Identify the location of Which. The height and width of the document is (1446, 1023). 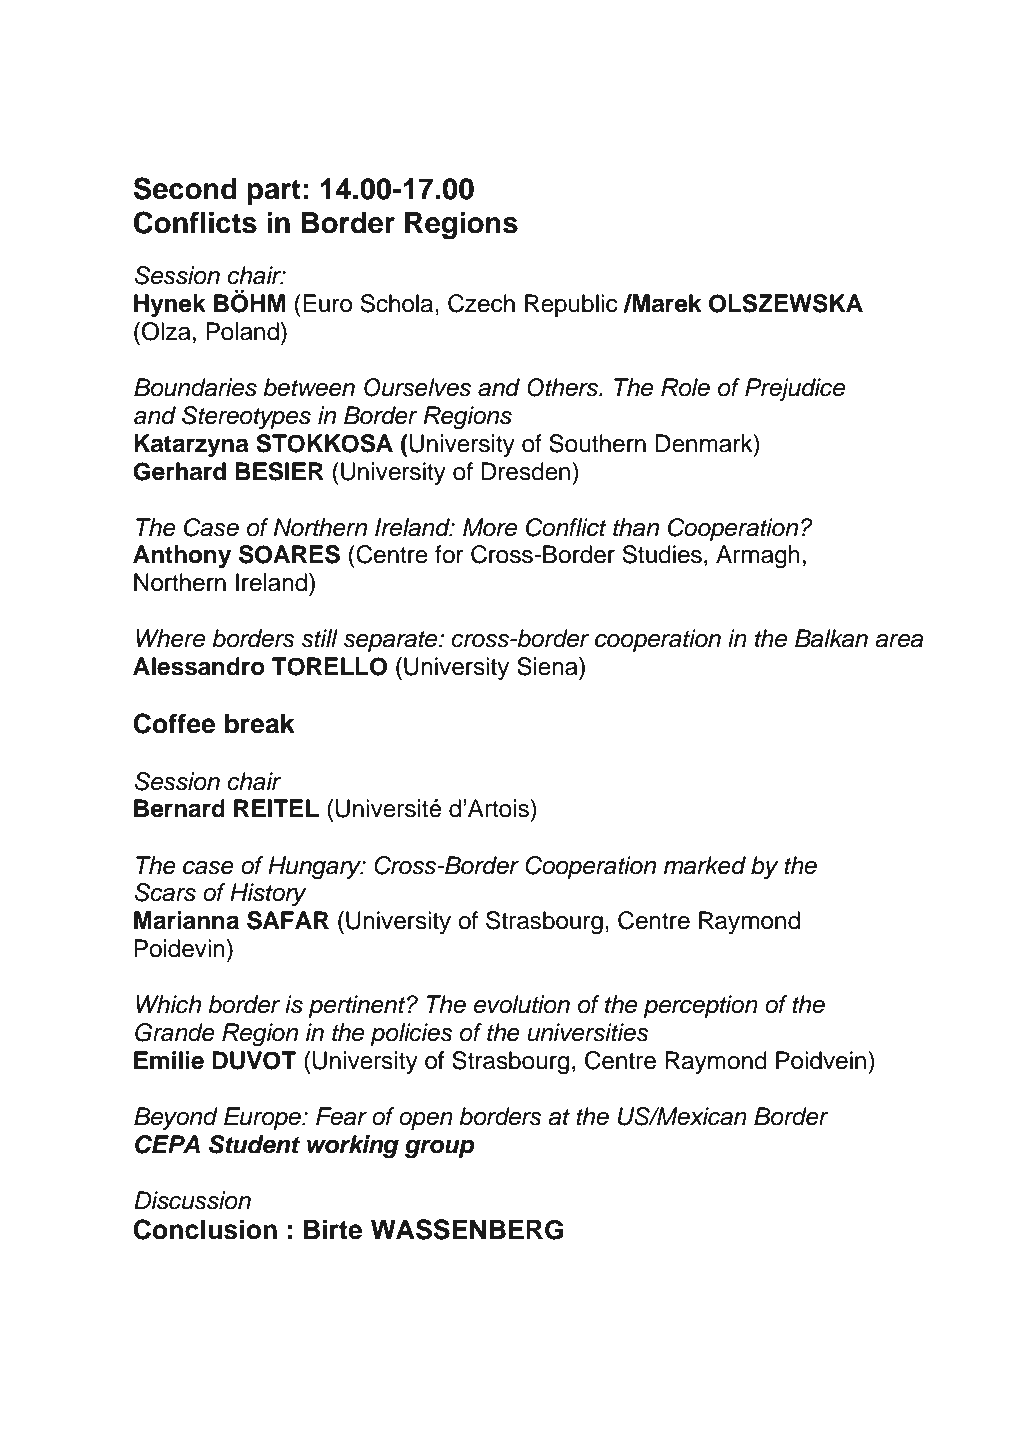
(168, 1004).
